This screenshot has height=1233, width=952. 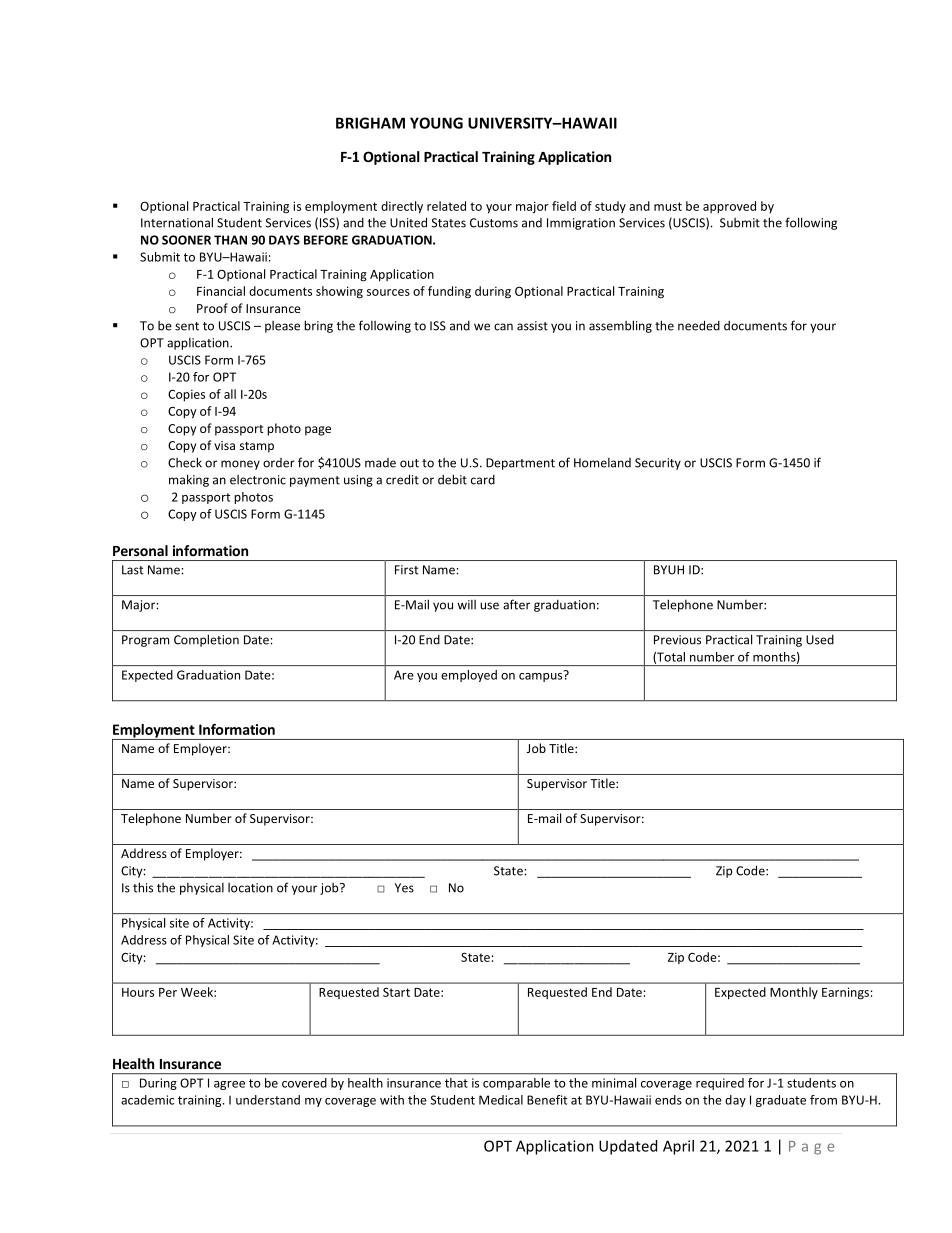 What do you see at coordinates (229, 1085) in the screenshot?
I see `agree` at bounding box center [229, 1085].
